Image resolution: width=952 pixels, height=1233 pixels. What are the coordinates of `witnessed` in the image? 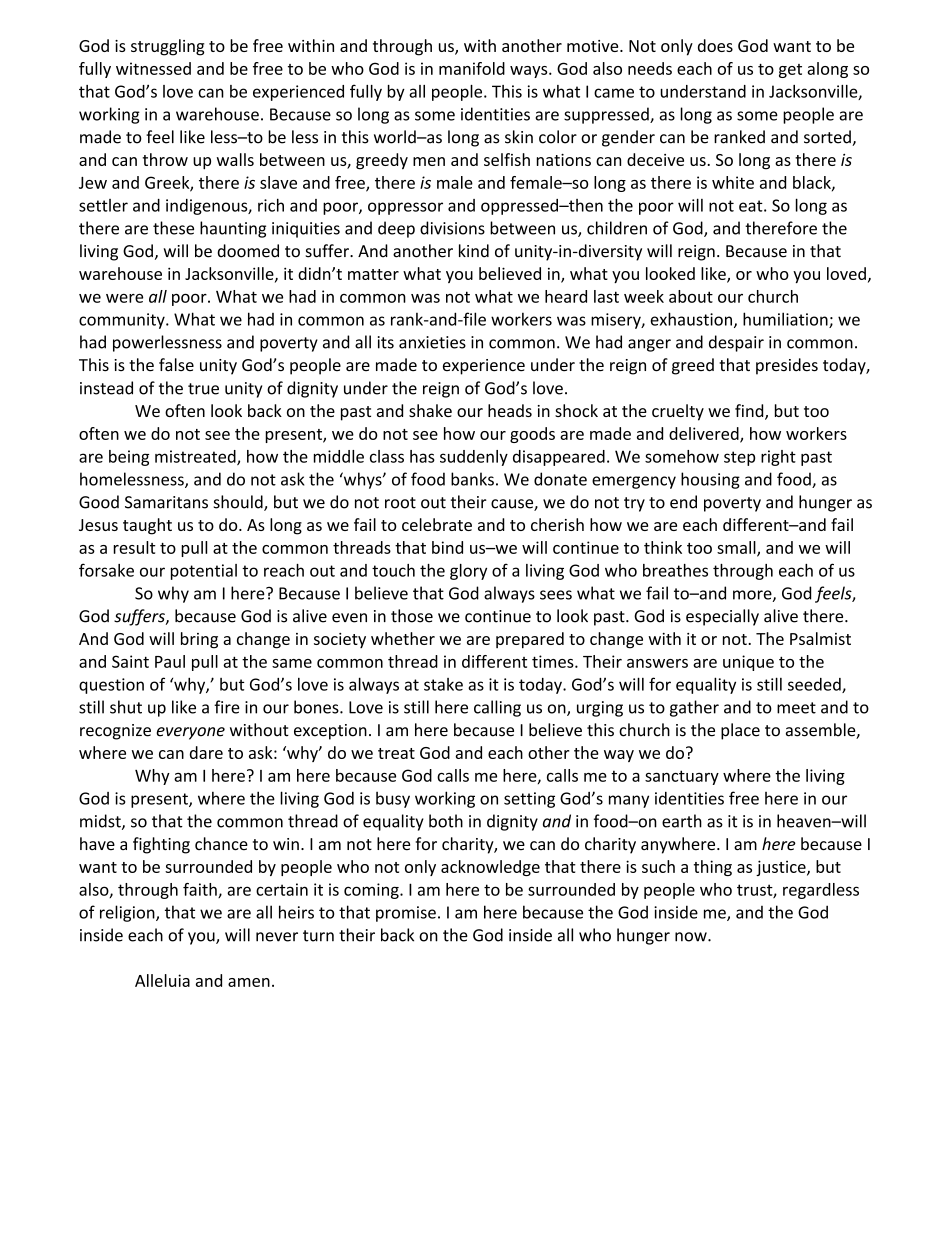 It's located at (153, 68).
